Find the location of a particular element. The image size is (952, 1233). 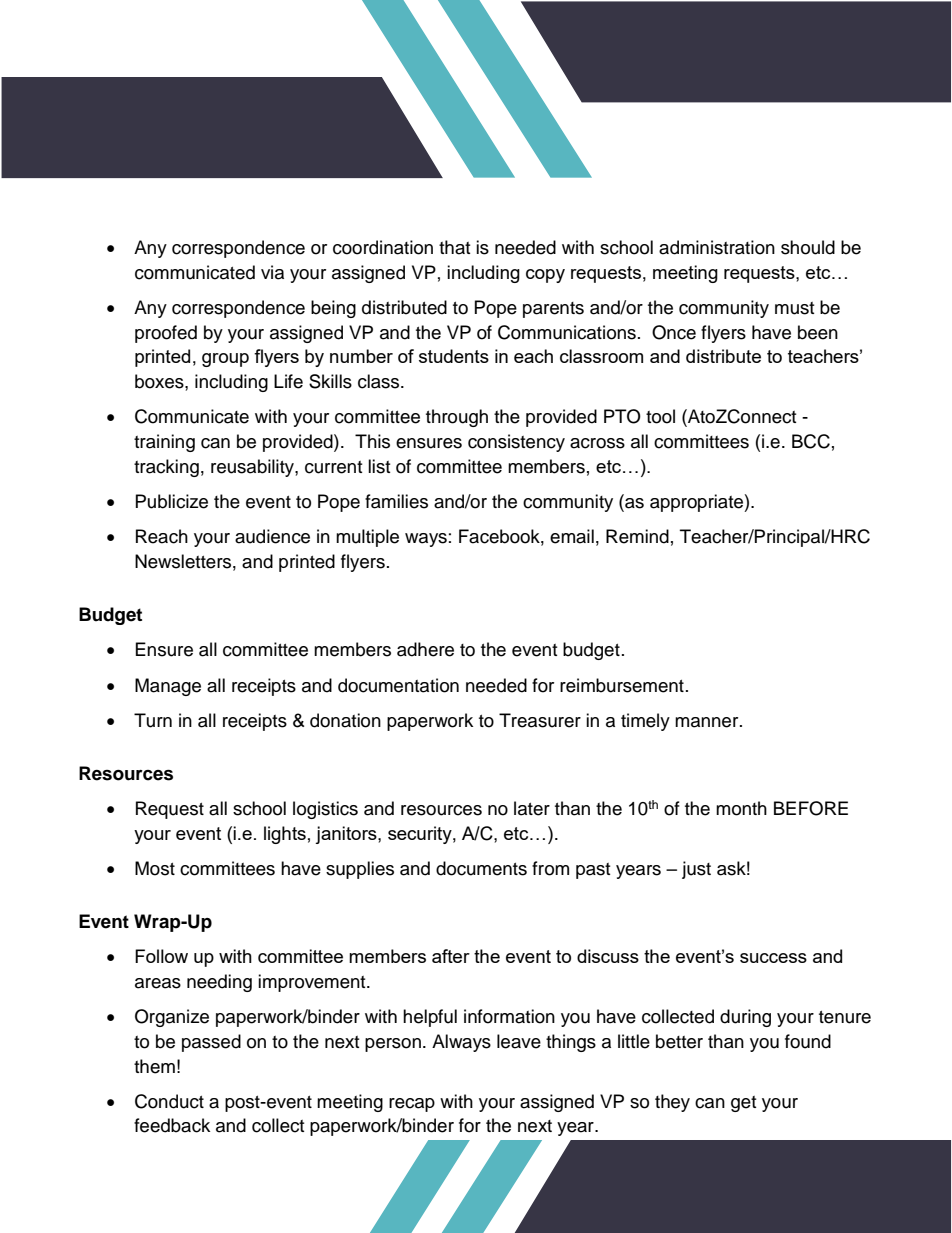

BCC is located at coordinates (811, 441).
